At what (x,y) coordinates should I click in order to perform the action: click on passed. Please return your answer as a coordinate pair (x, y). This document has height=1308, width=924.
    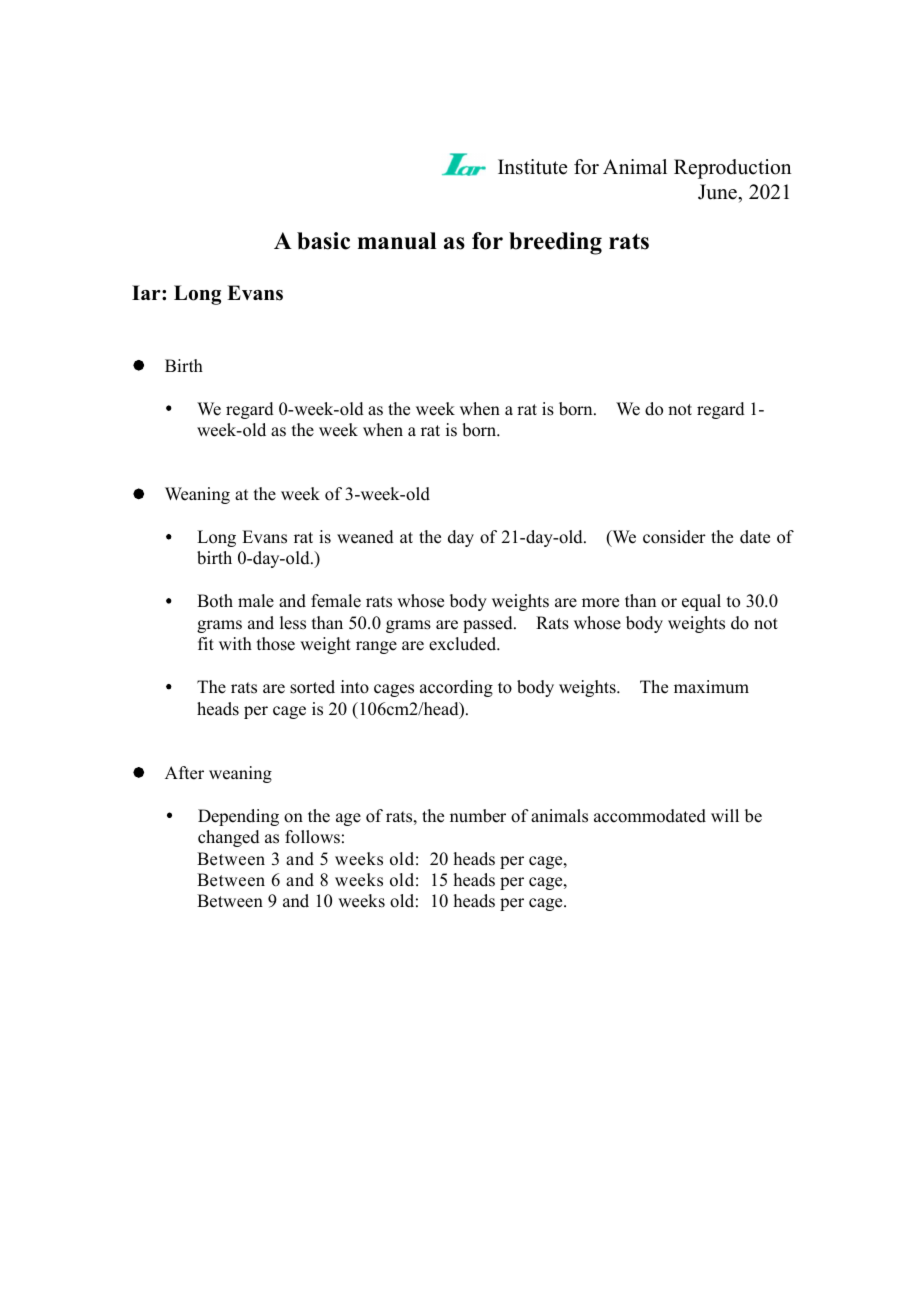
    Looking at the image, I should click on (489, 624).
